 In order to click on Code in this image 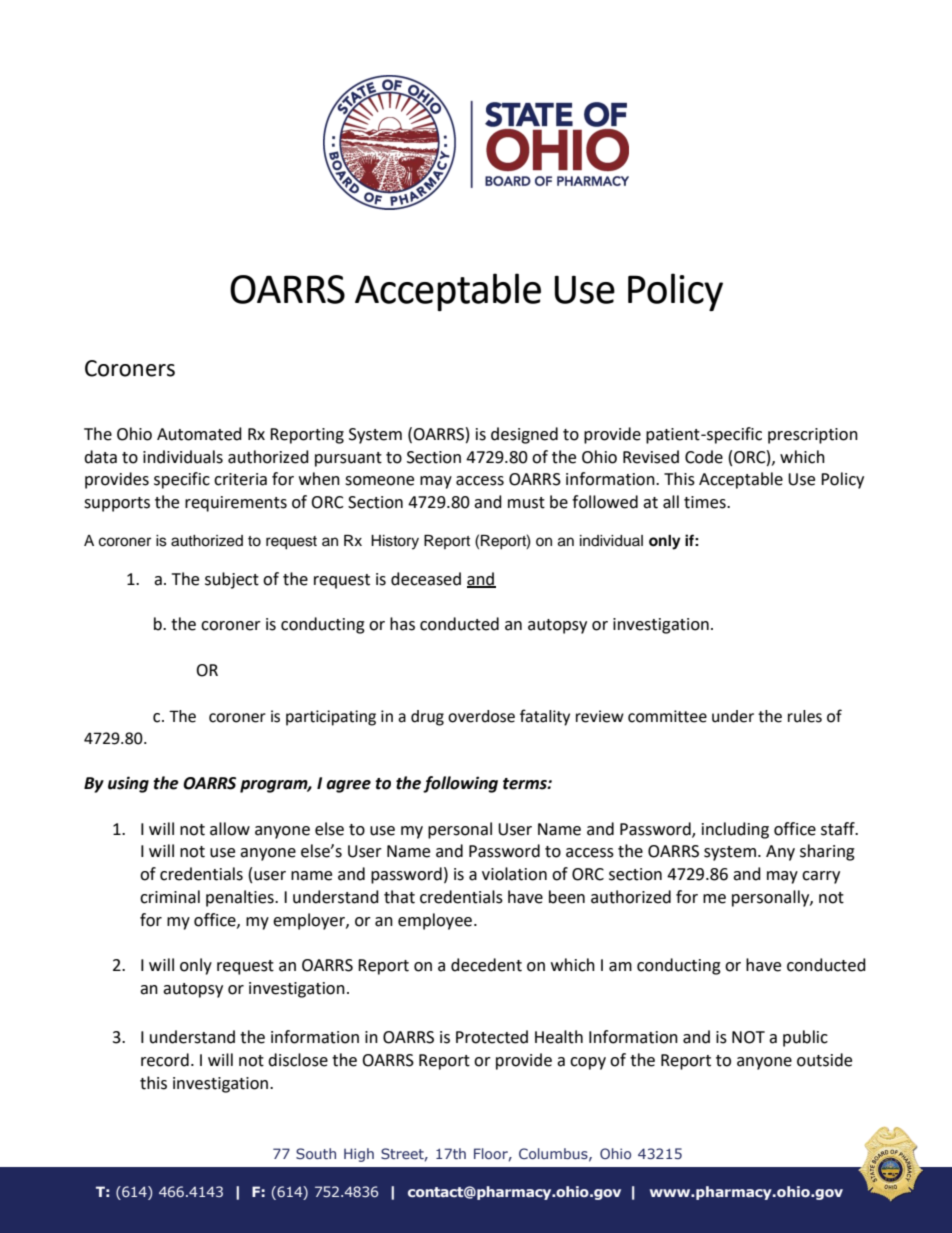, I will do `click(704, 457)`.
